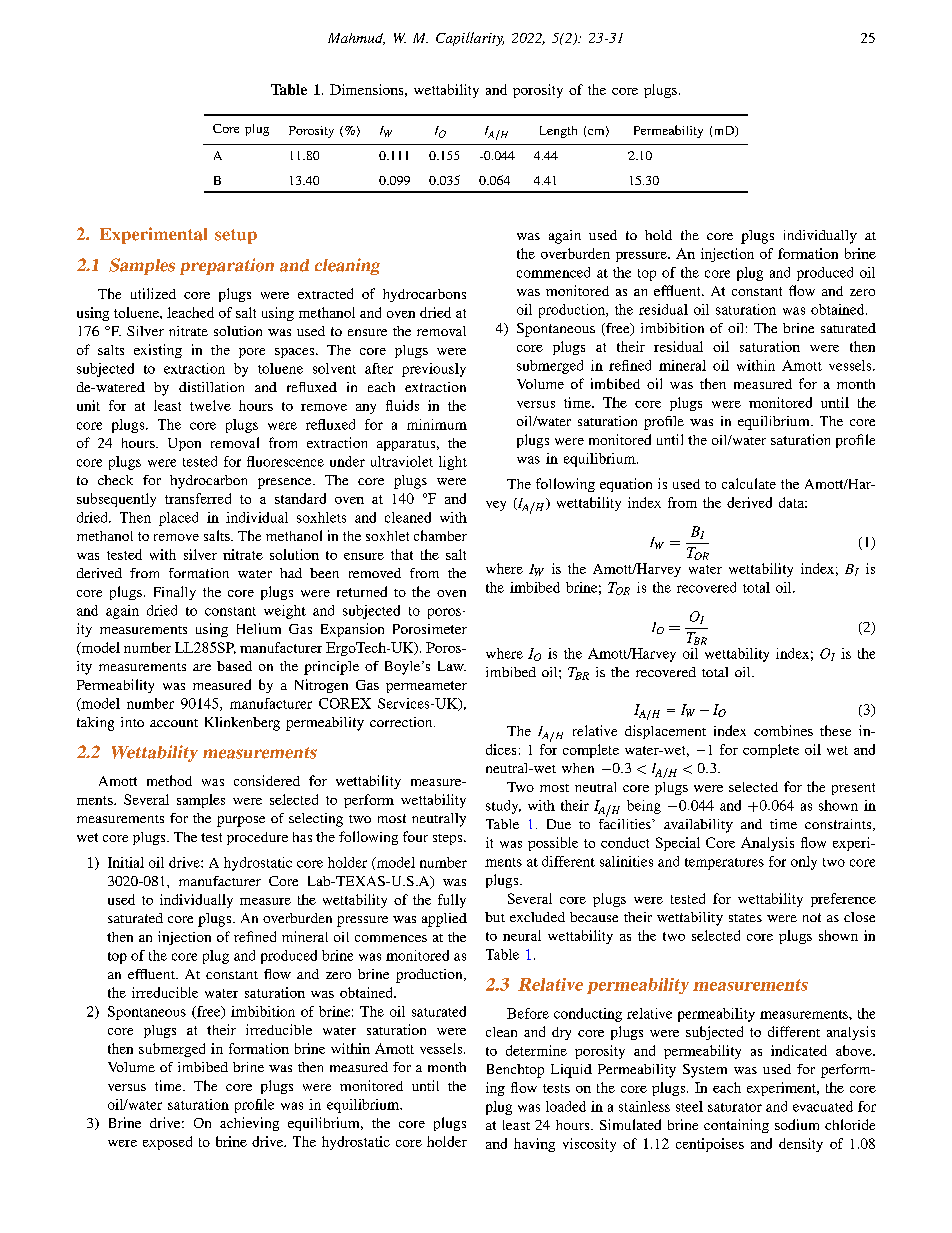  I want to click on calculate, so click(749, 483).
